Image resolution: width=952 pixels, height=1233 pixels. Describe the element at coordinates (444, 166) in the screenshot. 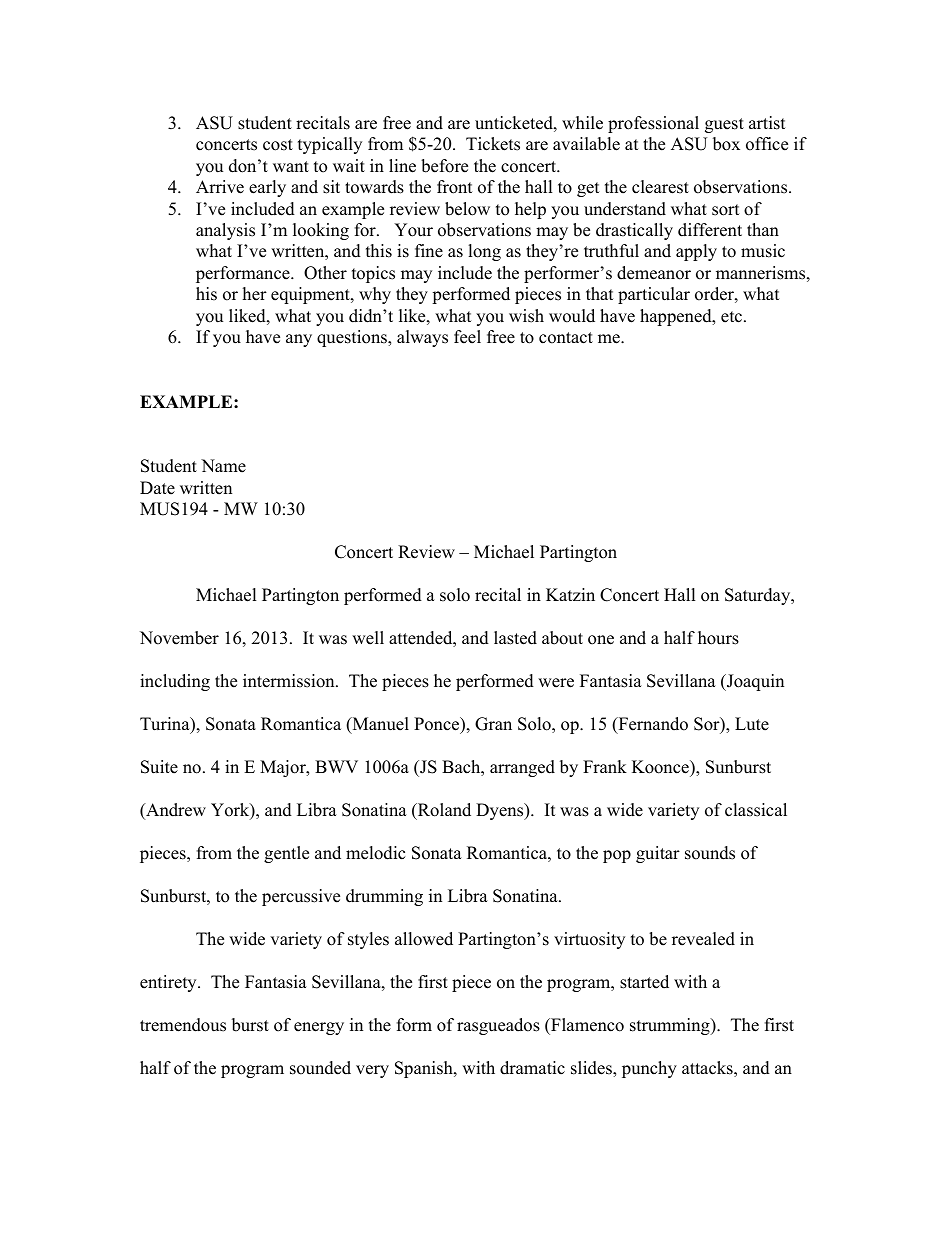

I see `before` at that location.
